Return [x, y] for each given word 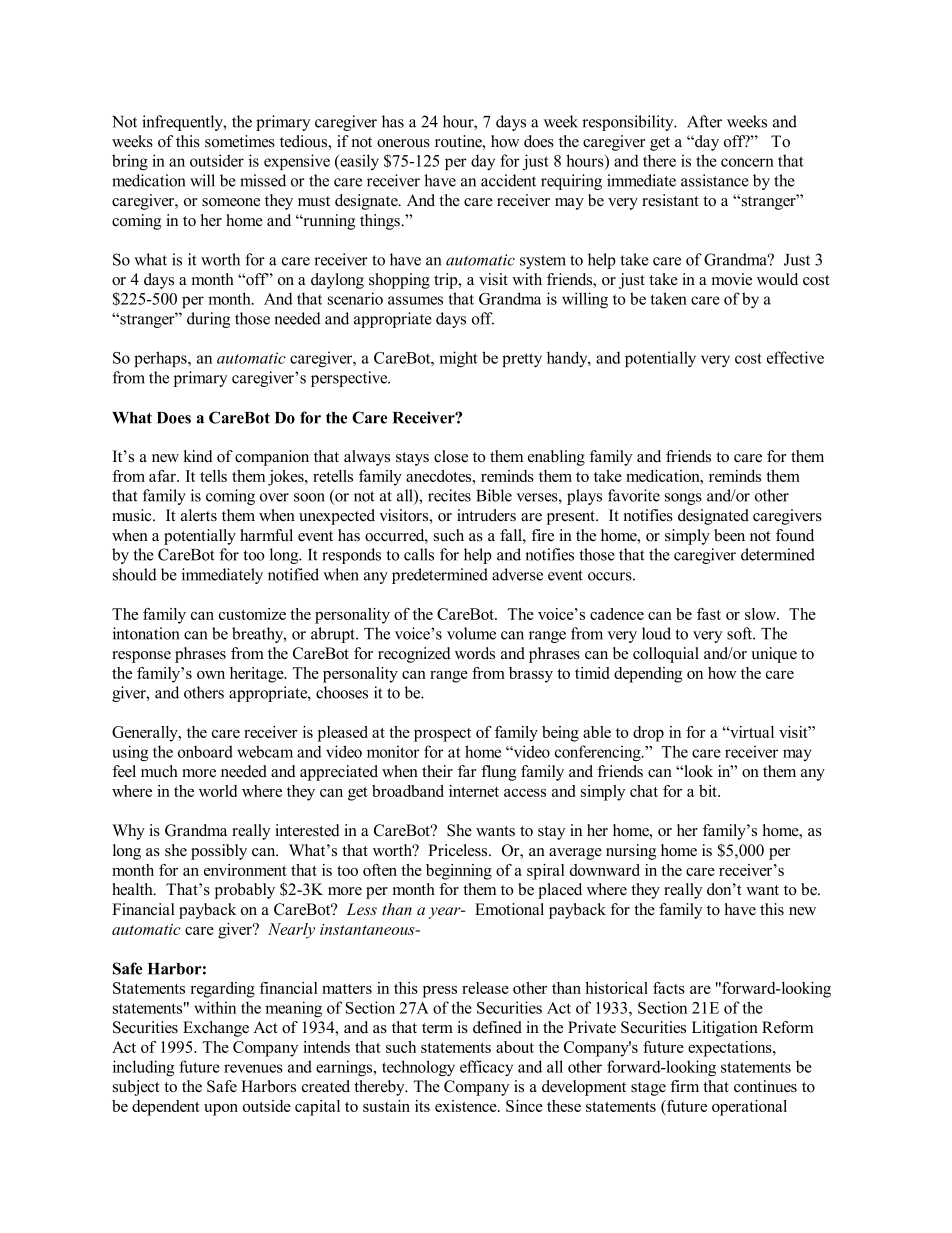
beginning [459, 872]
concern [747, 162]
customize [252, 614]
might [458, 359]
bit [709, 791]
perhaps [161, 359]
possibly [219, 852]
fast [709, 614]
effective [795, 357]
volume [471, 633]
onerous [403, 143]
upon [221, 1110]
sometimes [240, 141]
